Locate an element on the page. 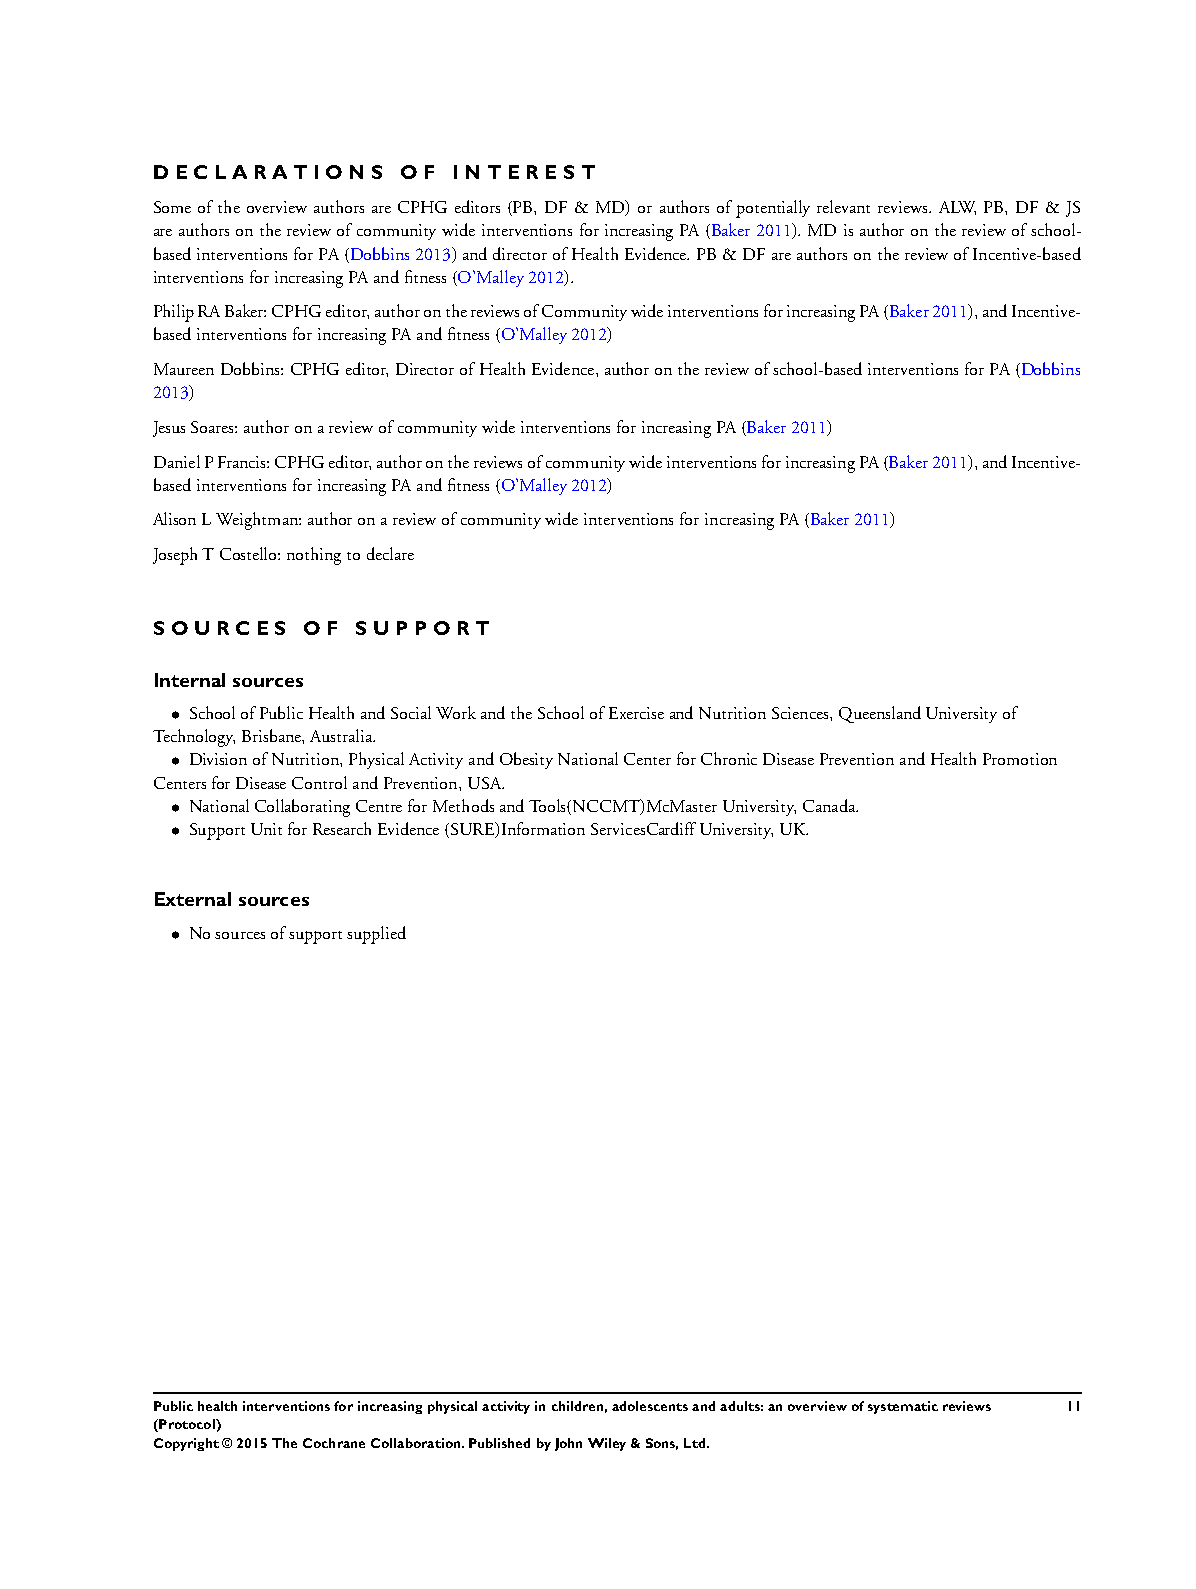 This page has width=1196, height=1589. Cochrane is located at coordinates (334, 1443).
